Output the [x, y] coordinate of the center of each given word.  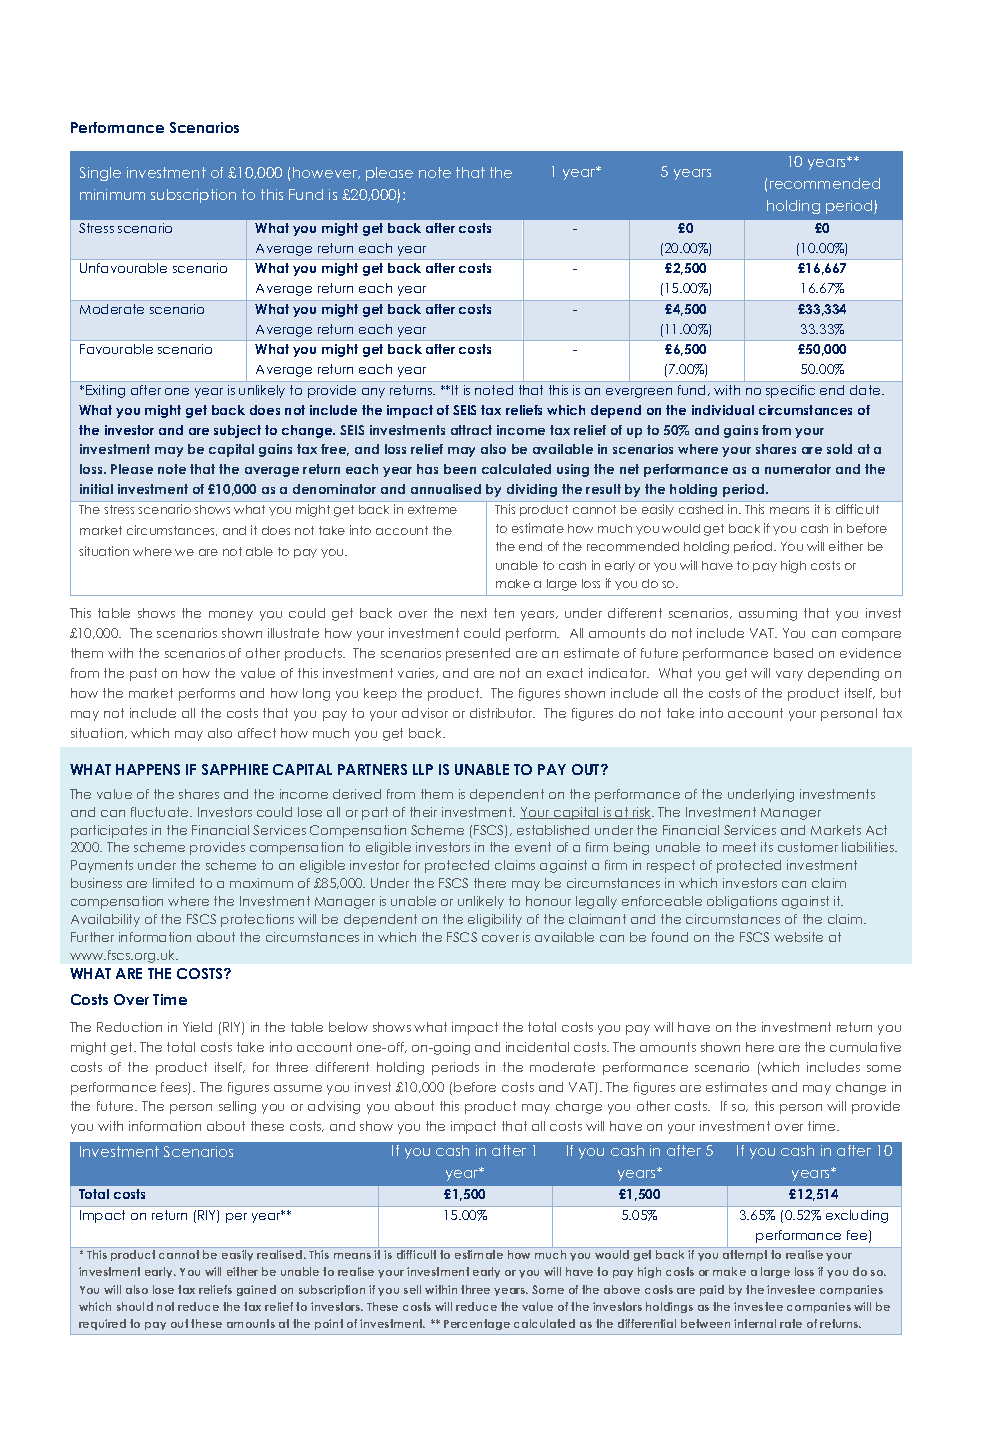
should [135, 1306]
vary [789, 676]
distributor [502, 713]
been [460, 469]
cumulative [865, 1047]
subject [237, 431]
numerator [798, 469]
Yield [197, 1027]
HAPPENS [148, 769]
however [326, 173]
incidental [537, 1047]
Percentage [477, 1324]
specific [790, 391]
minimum [112, 194]
